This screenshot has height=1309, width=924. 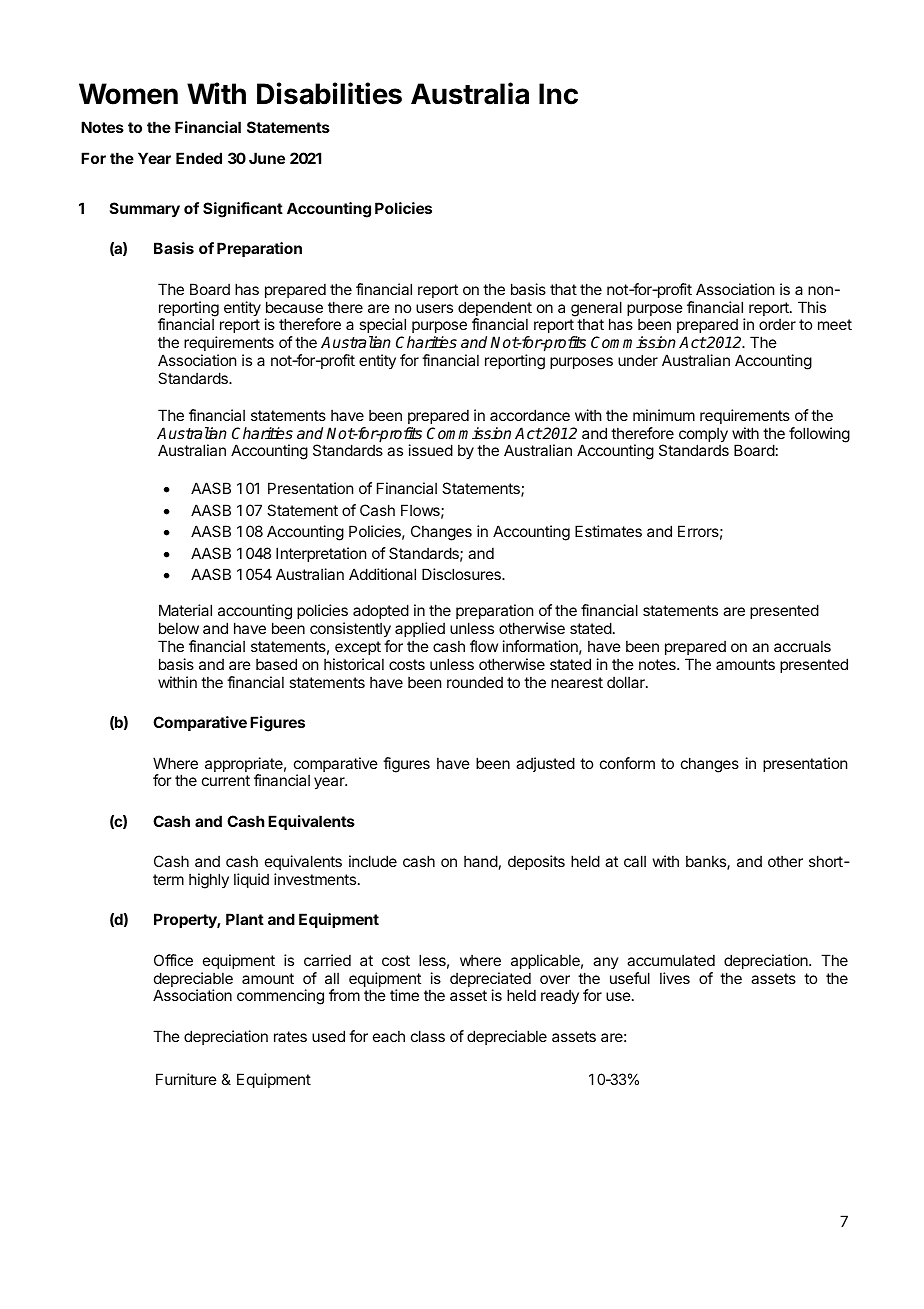 I want to click on class, so click(x=428, y=1036).
